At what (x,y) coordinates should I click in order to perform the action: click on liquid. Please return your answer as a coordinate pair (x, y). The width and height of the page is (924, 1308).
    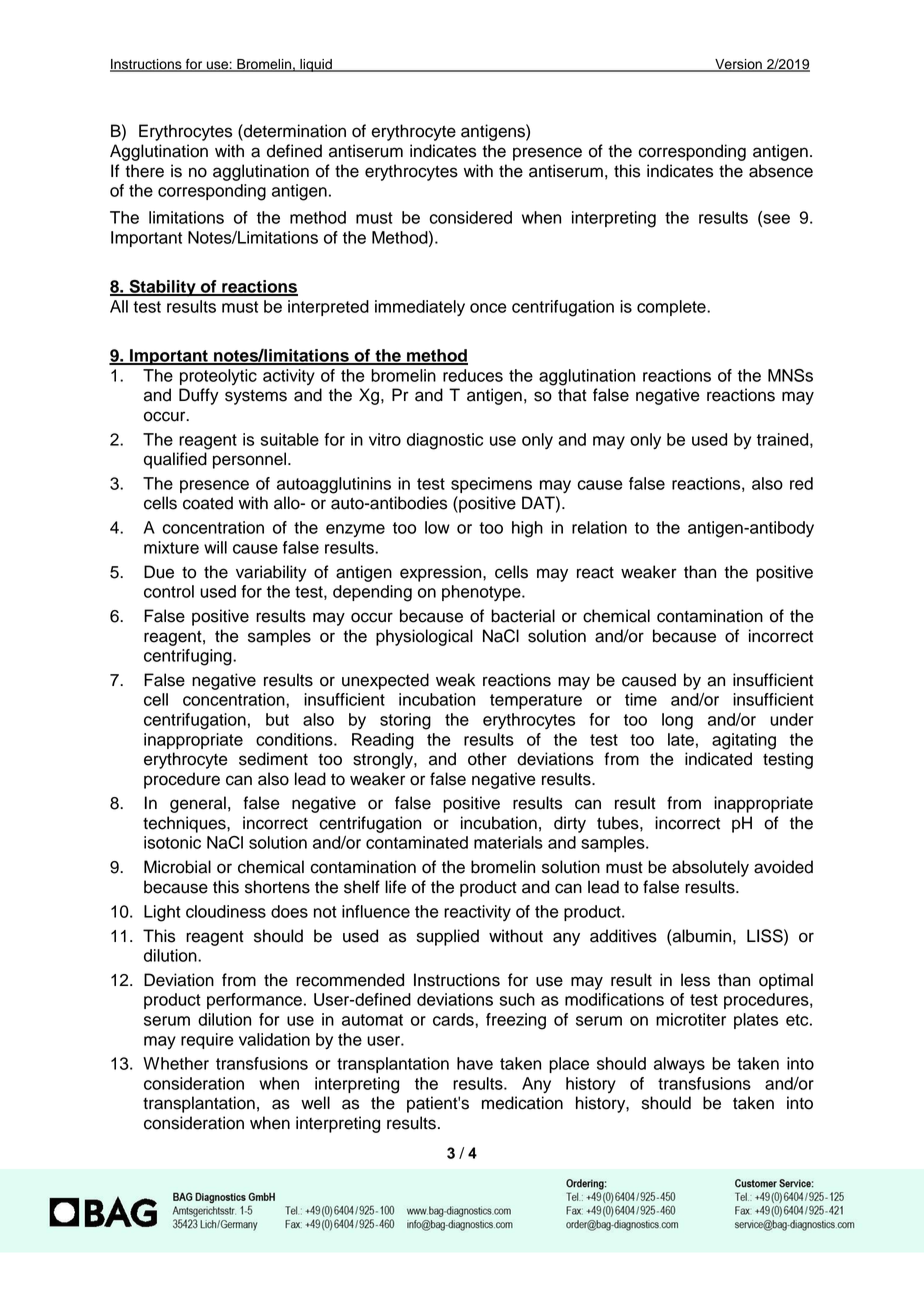
    Looking at the image, I should click on (316, 65).
